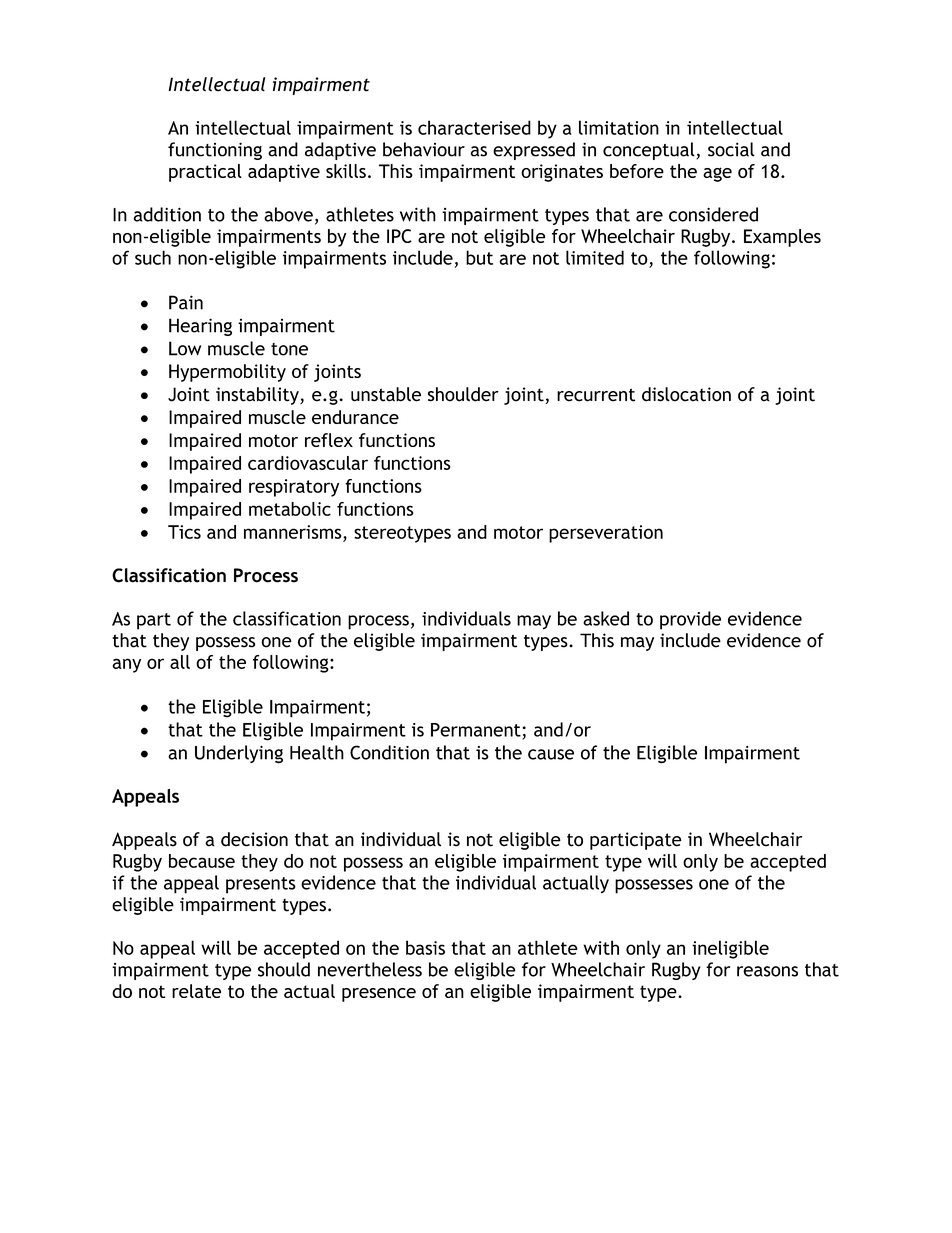  What do you see at coordinates (215, 151) in the page?
I see `functioning` at bounding box center [215, 151].
